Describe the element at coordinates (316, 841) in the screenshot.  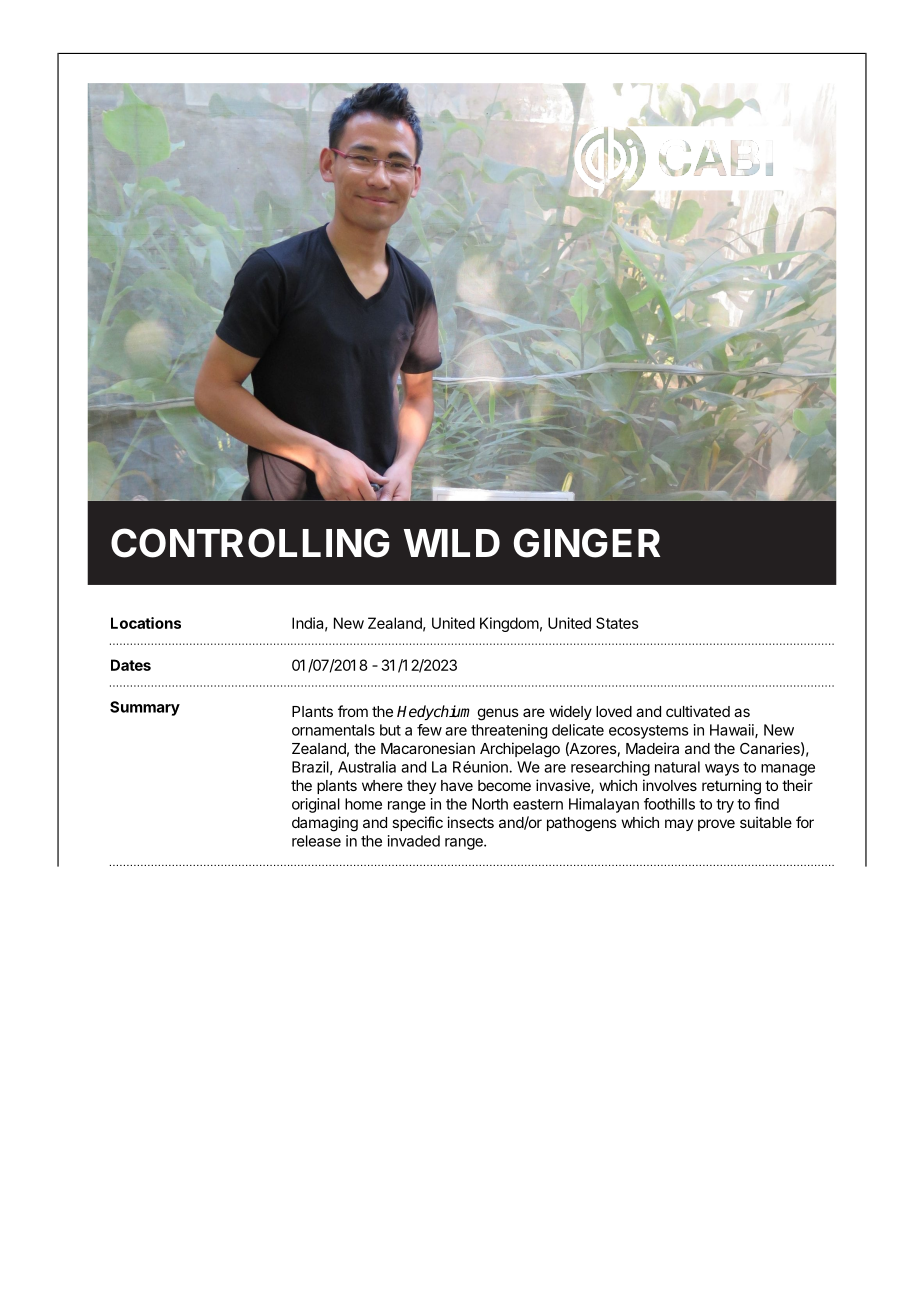
I see `release` at that location.
